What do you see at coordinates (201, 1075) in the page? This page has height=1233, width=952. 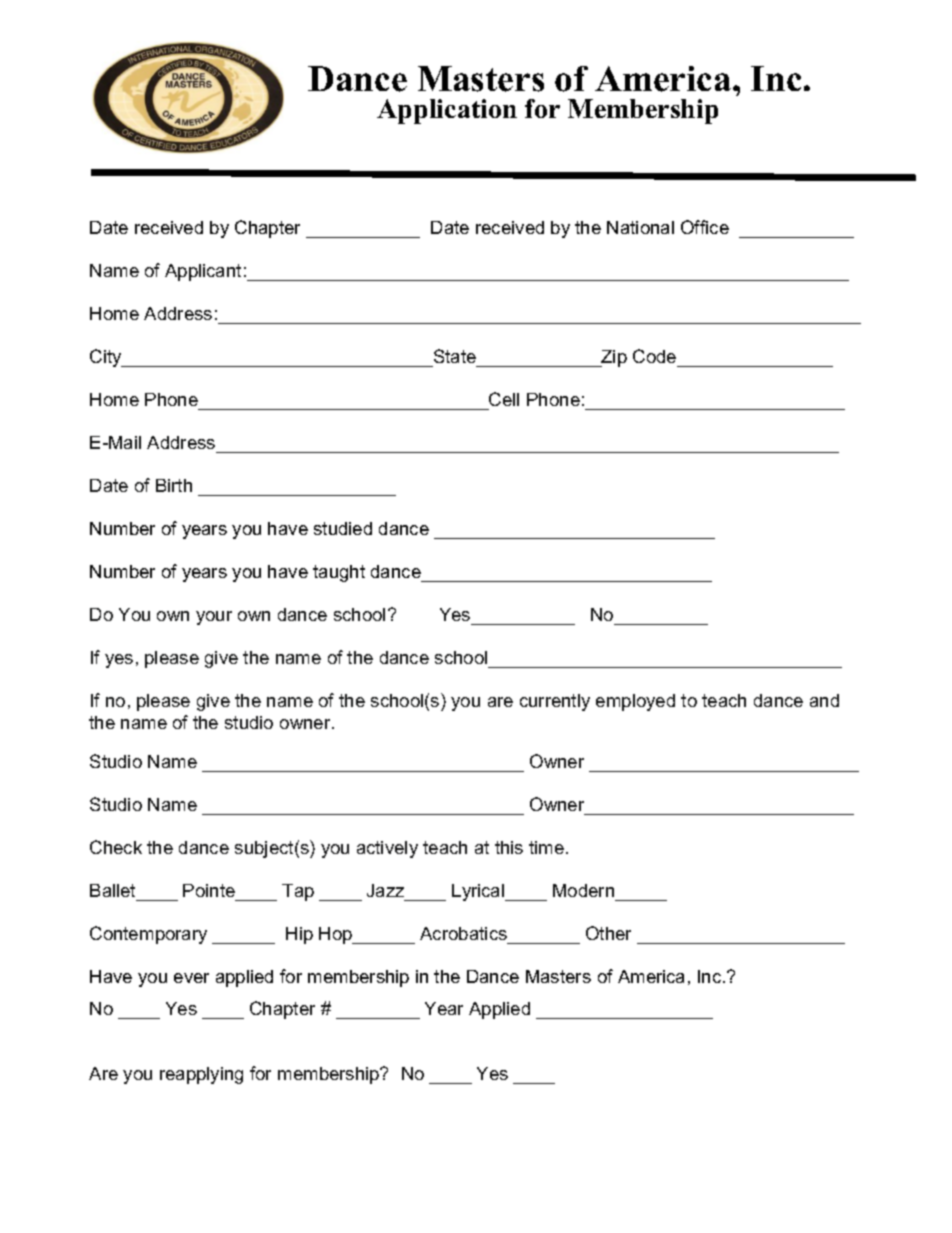 I see `reapplying` at bounding box center [201, 1075].
